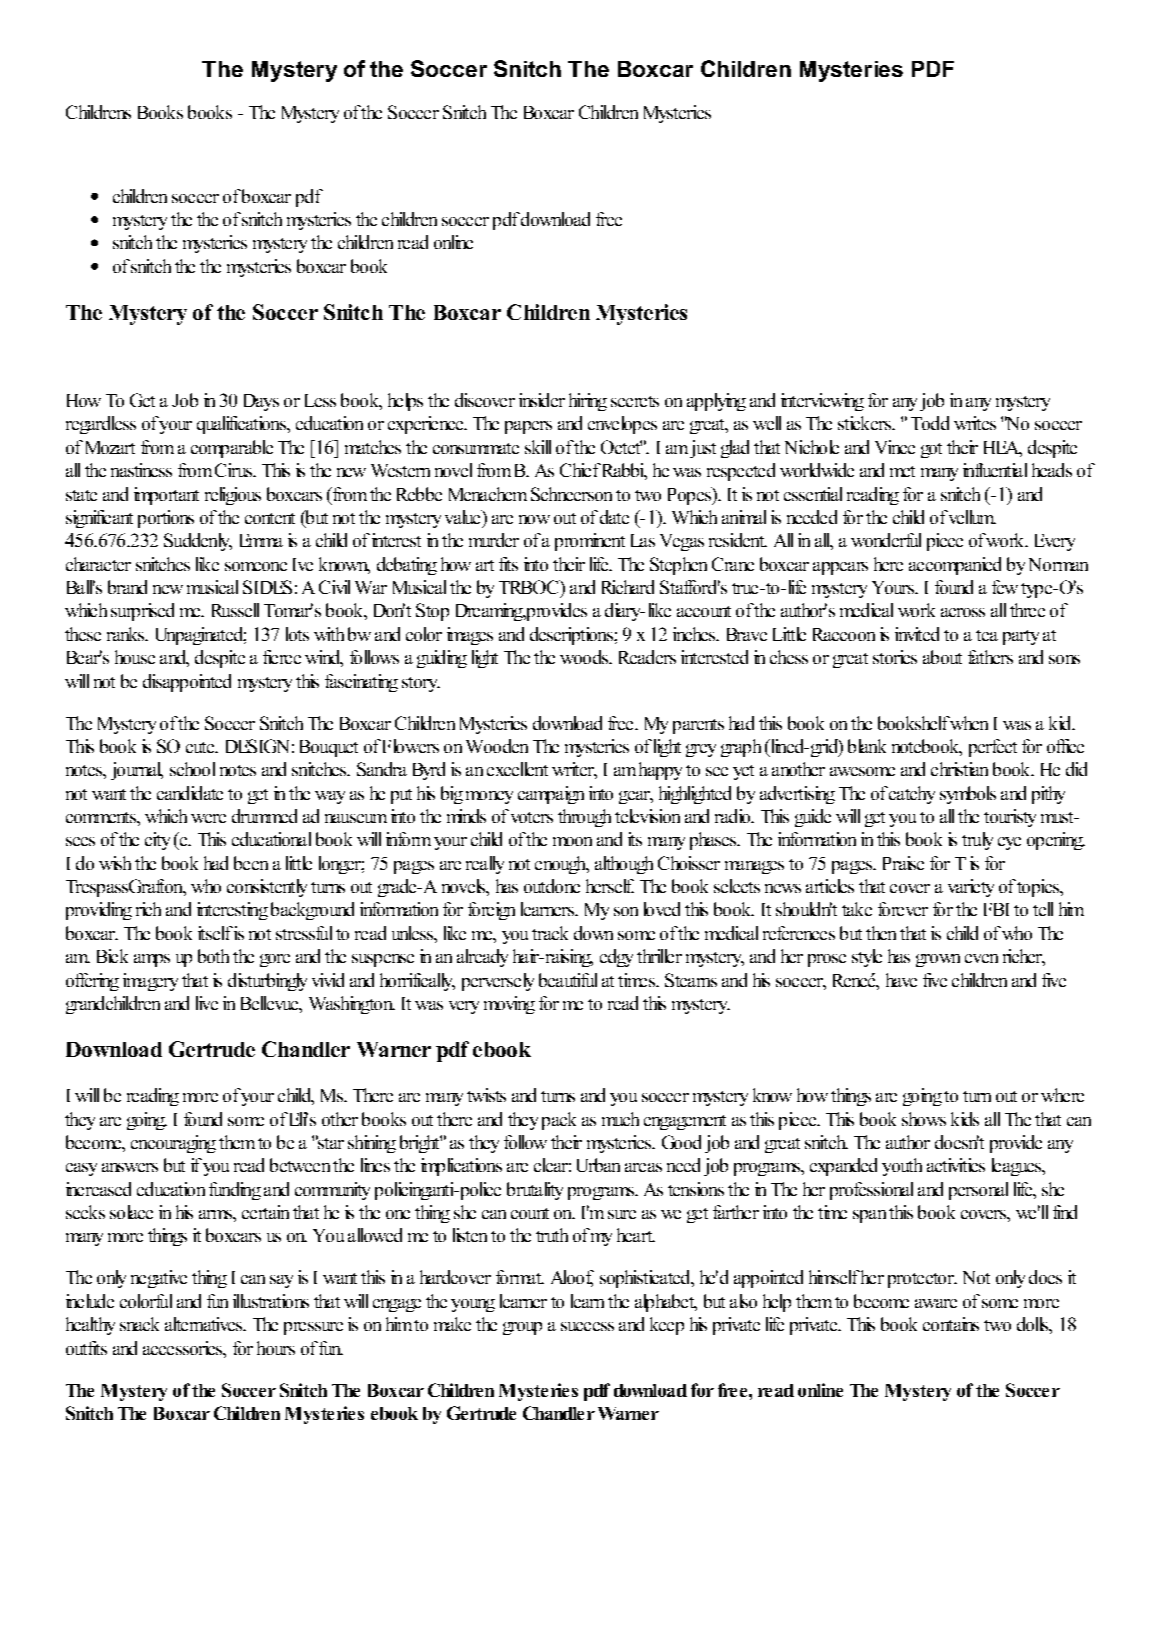  What do you see at coordinates (938, 960) in the document?
I see `grown` at bounding box center [938, 960].
